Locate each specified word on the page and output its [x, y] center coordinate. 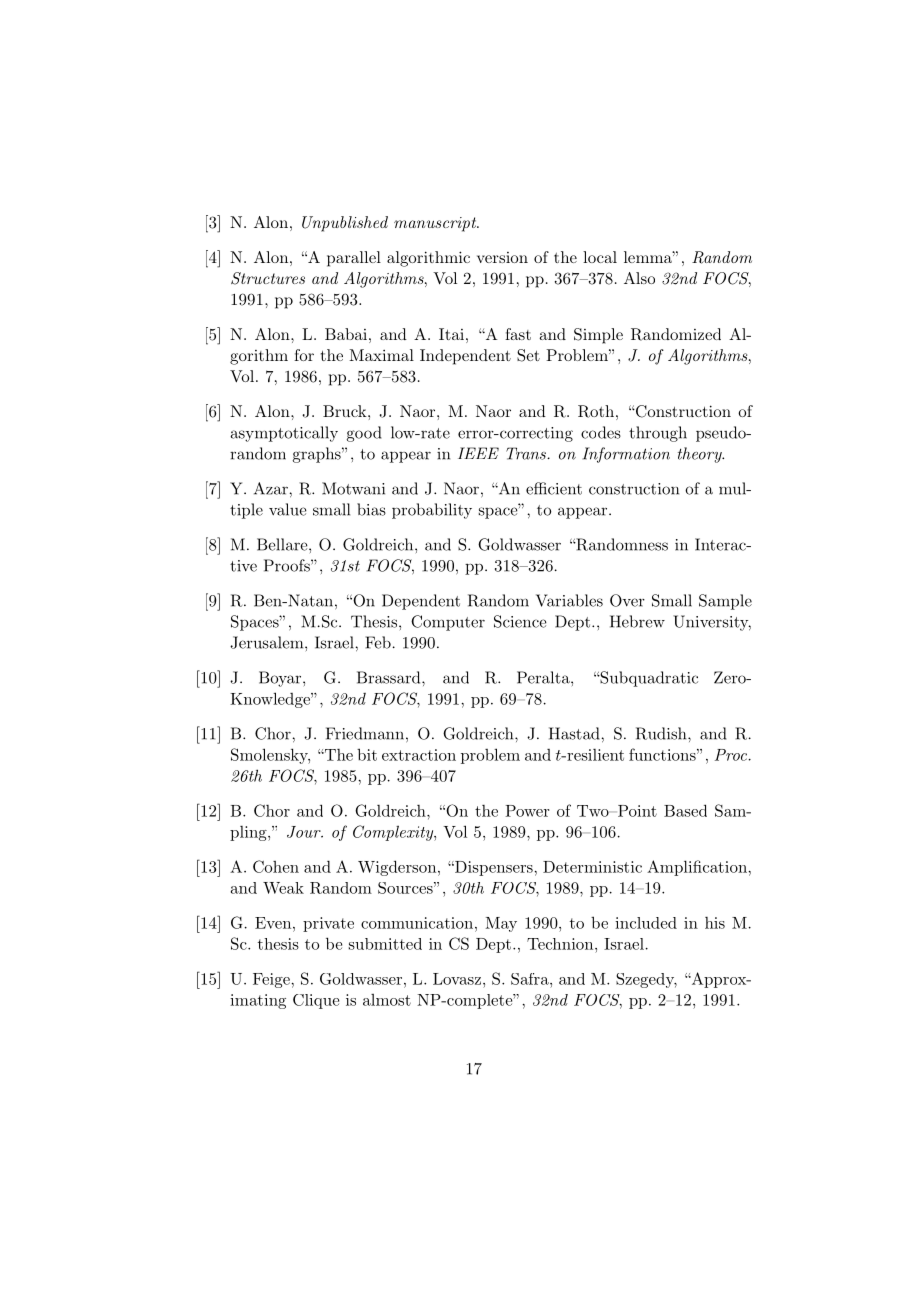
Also [639, 278]
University [712, 623]
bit [367, 754]
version [502, 257]
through [658, 434]
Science [520, 621]
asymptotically [284, 434]
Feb [378, 642]
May [501, 924]
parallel [354, 259]
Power [527, 811]
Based [685, 810]
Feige [272, 980]
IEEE [478, 453]
